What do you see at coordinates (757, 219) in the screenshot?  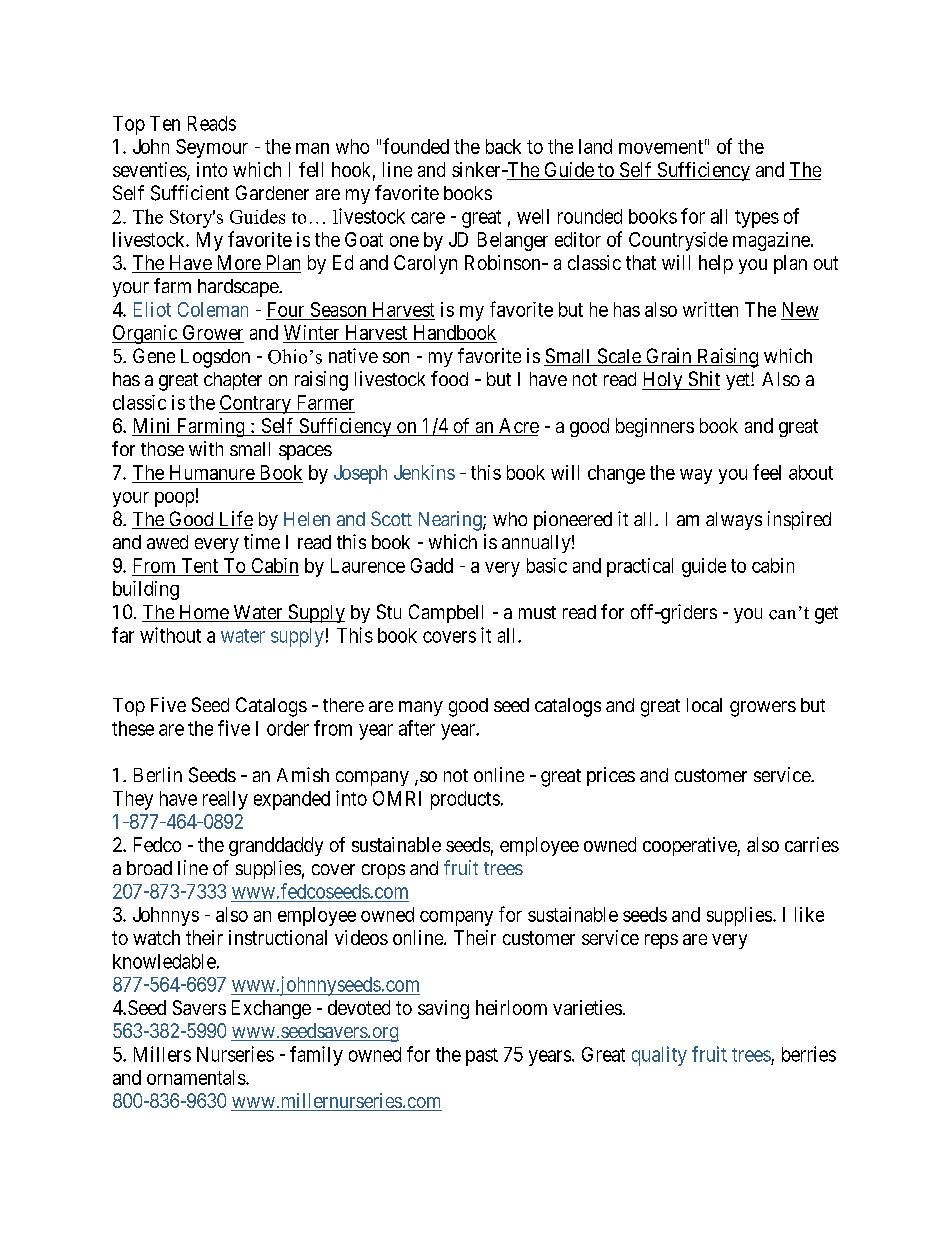 I see `types` at bounding box center [757, 219].
